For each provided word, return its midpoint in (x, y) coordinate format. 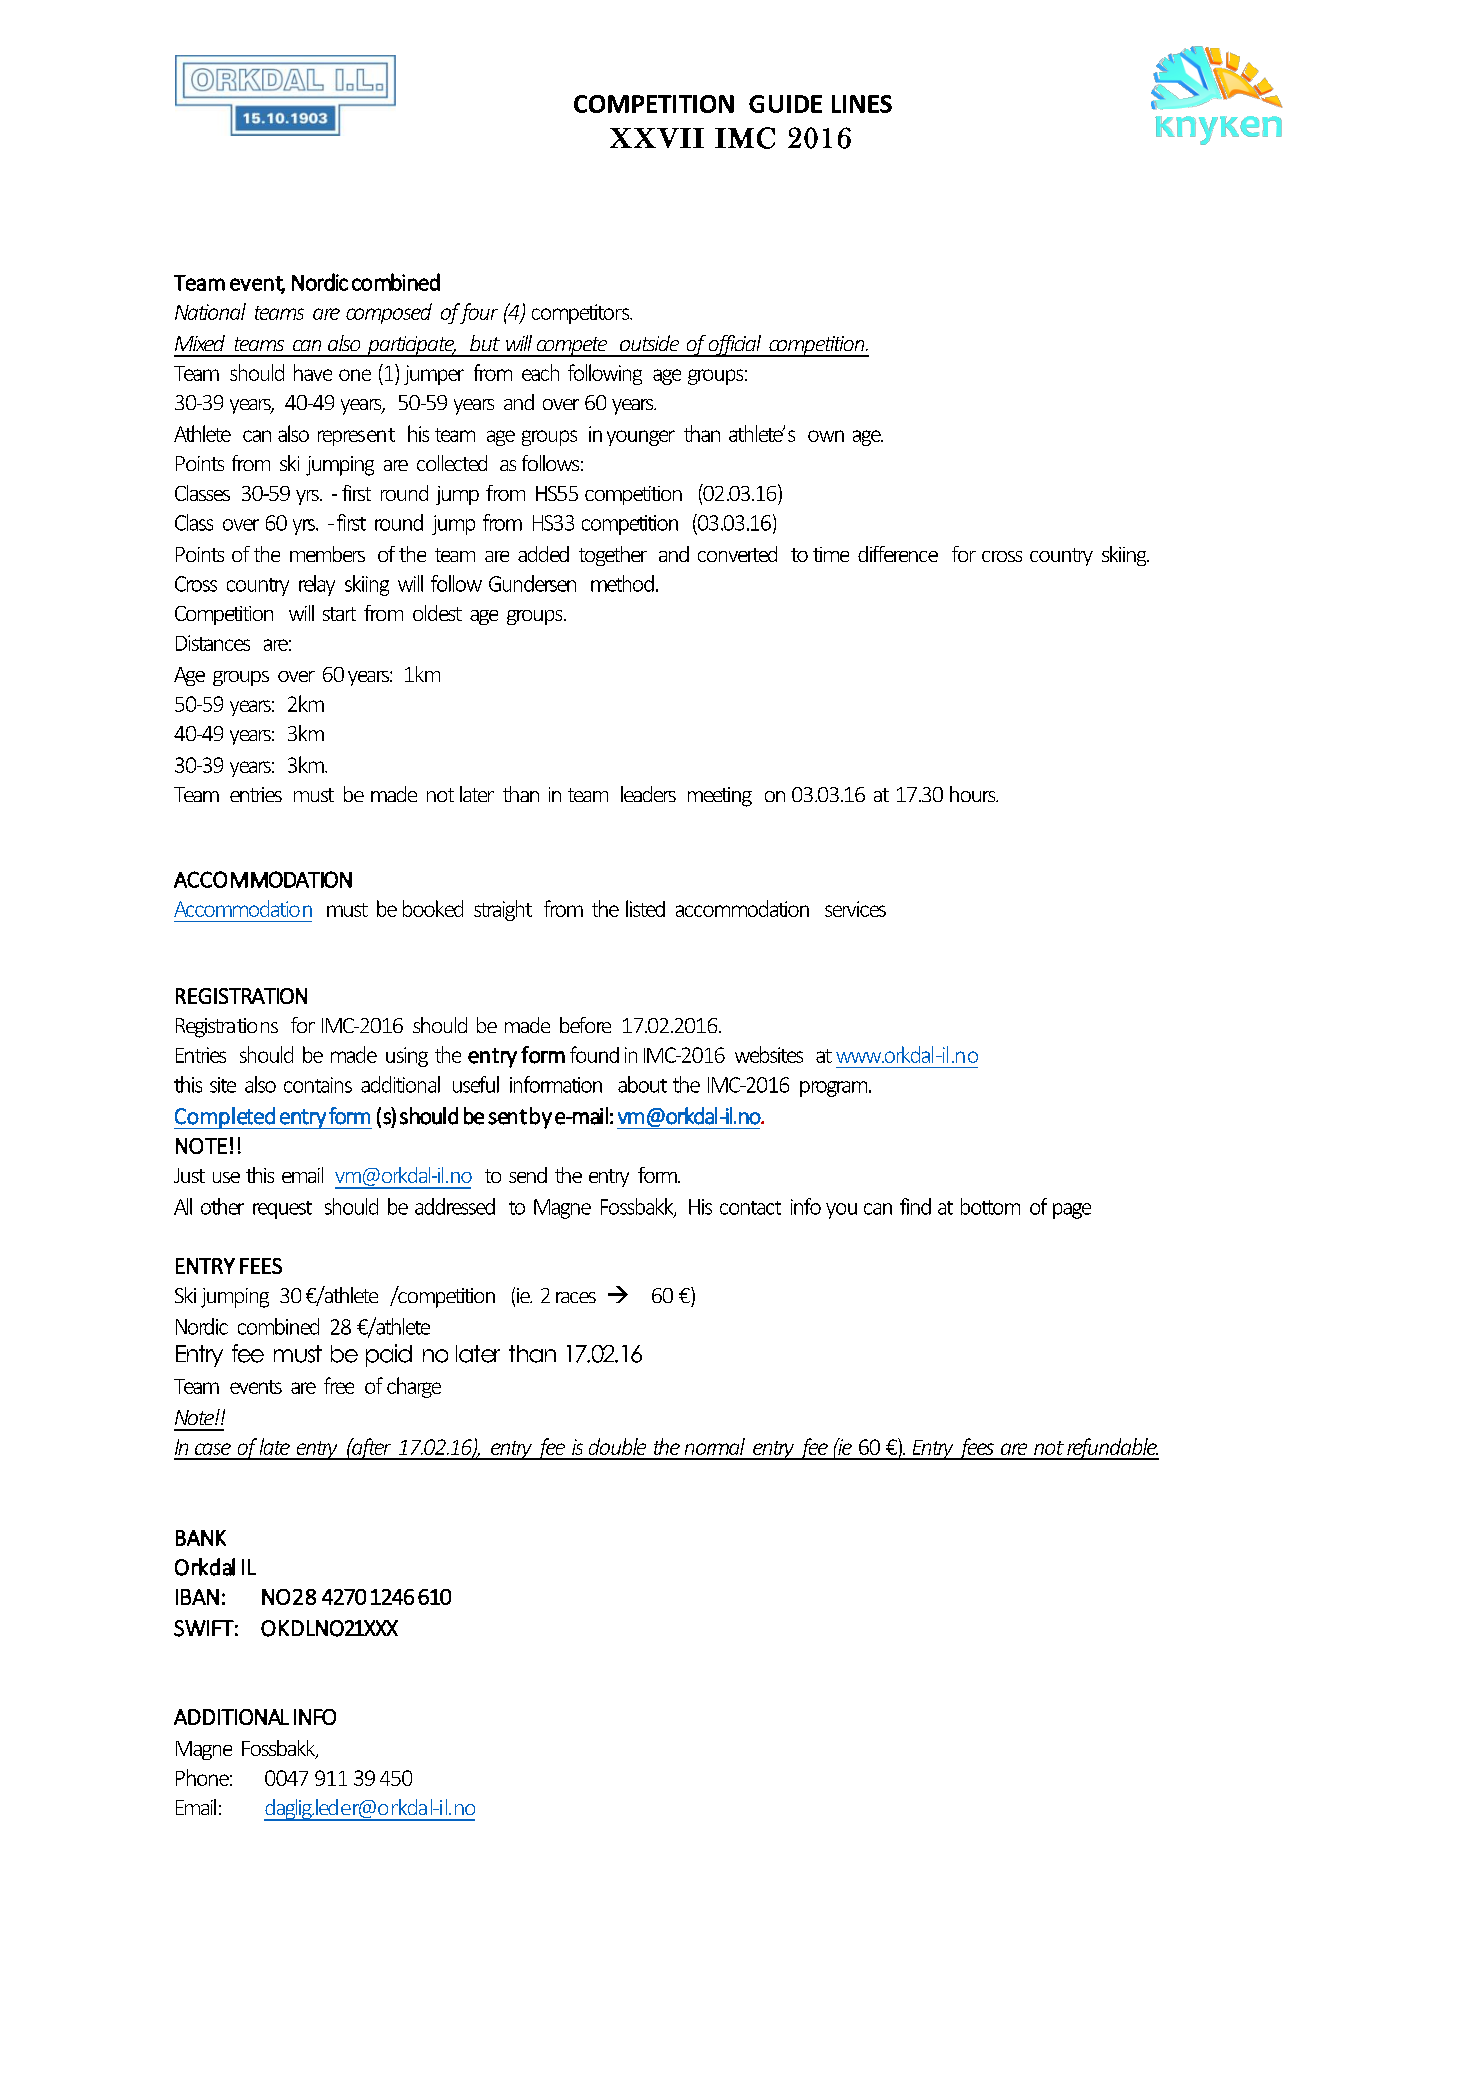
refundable (1112, 1449)
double (617, 1446)
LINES (862, 104)
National (210, 311)
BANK (201, 1538)
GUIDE (785, 104)
